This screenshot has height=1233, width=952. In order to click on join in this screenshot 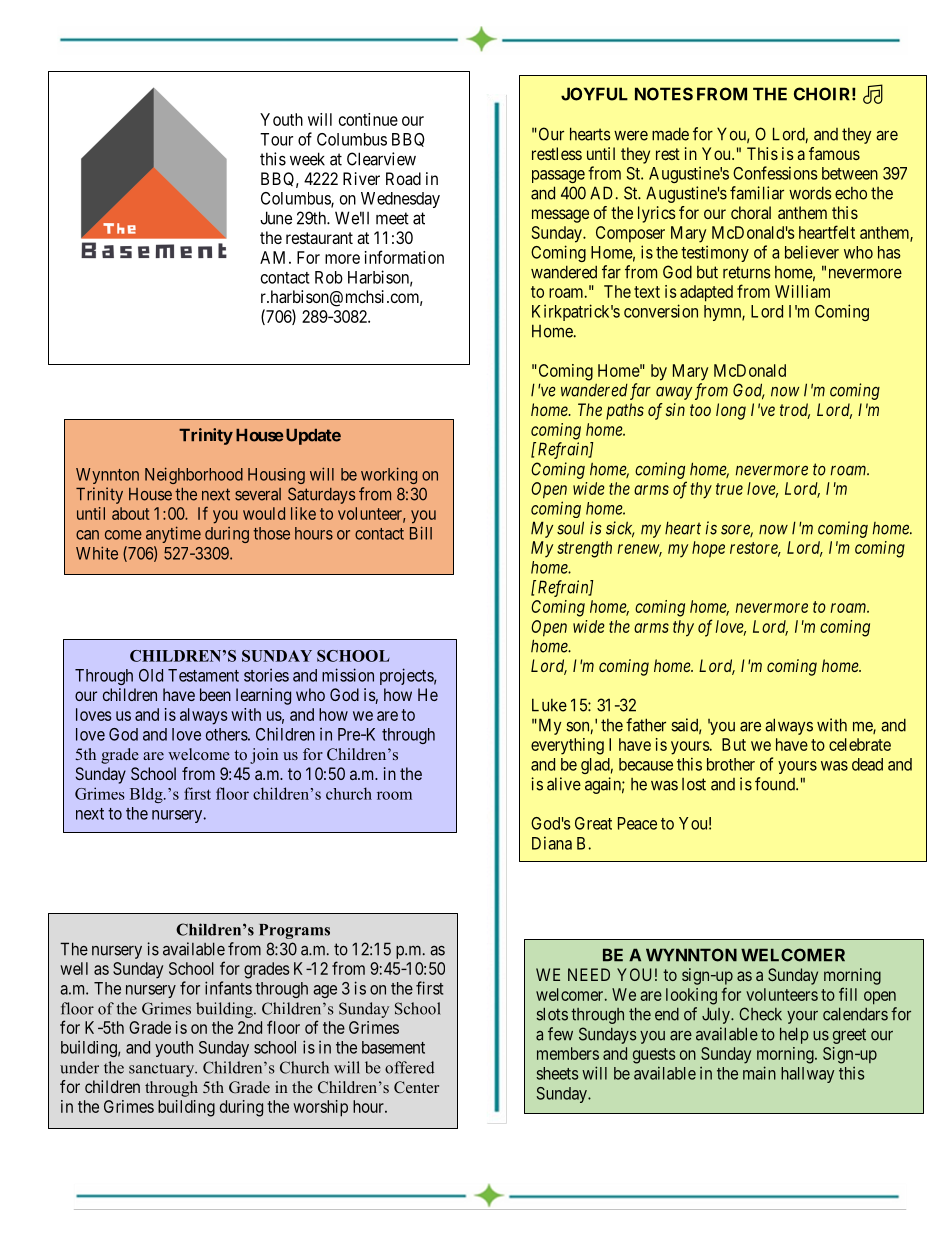, I will do `click(264, 756)`.
